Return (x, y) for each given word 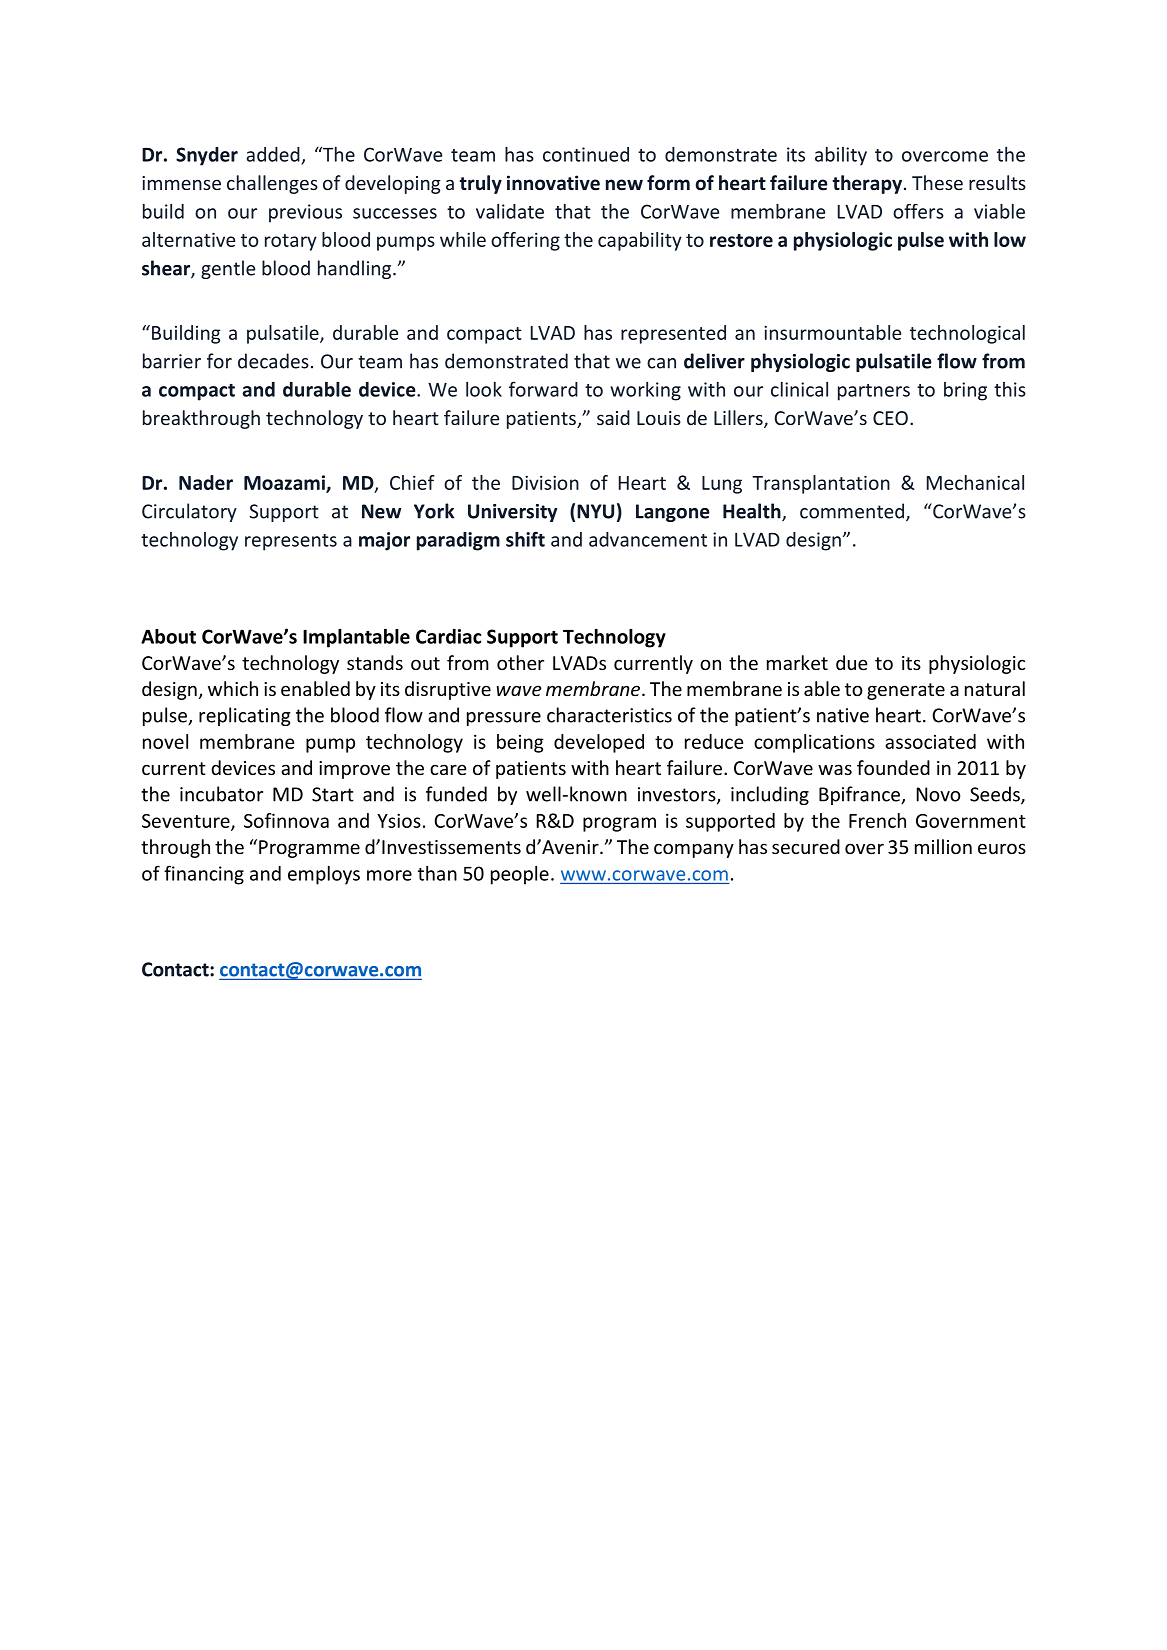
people (520, 875)
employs (324, 875)
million (943, 846)
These (937, 182)
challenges (272, 184)
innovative (553, 183)
